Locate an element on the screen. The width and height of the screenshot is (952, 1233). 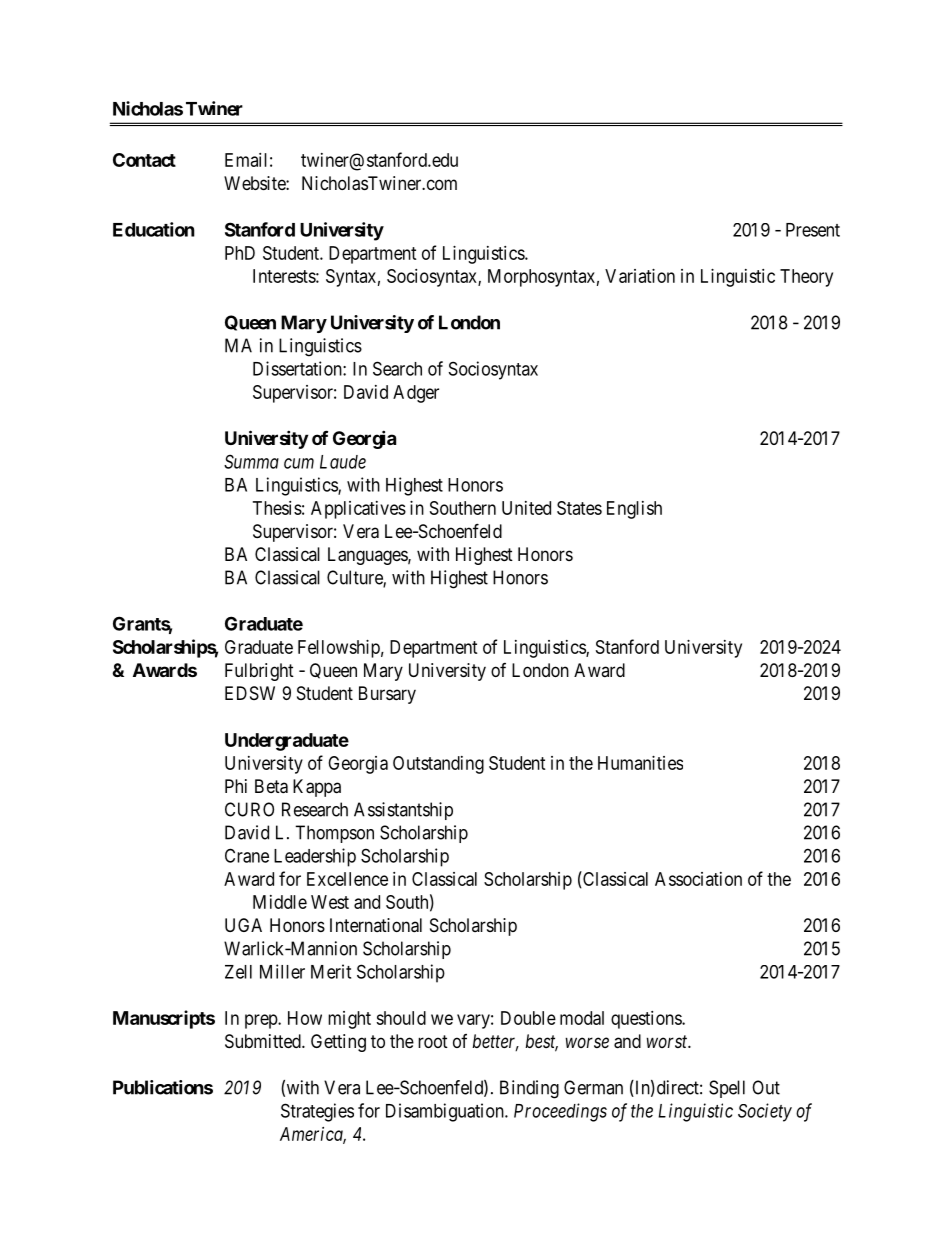
Submitted is located at coordinates (264, 1041).
